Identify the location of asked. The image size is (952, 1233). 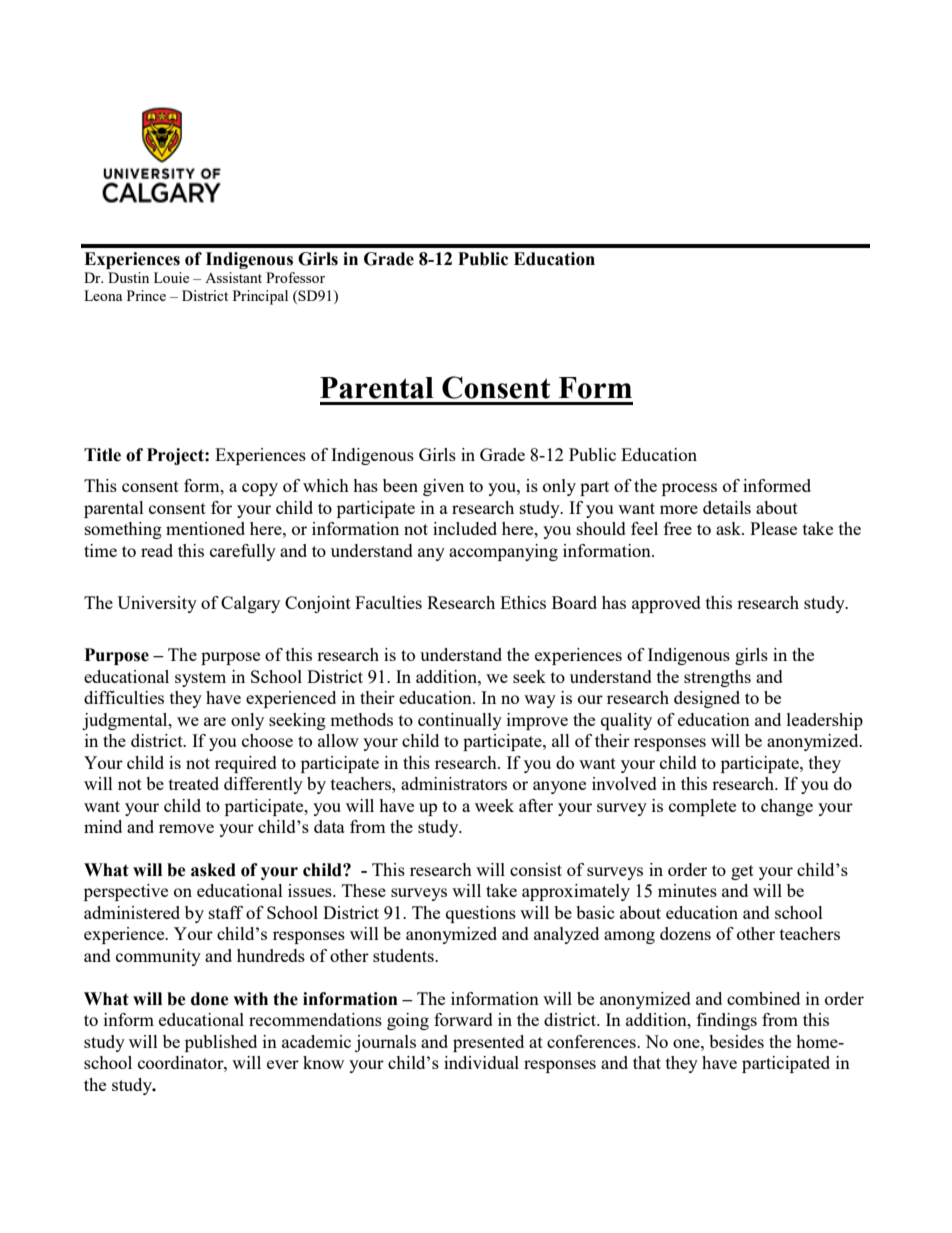
(213, 870).
